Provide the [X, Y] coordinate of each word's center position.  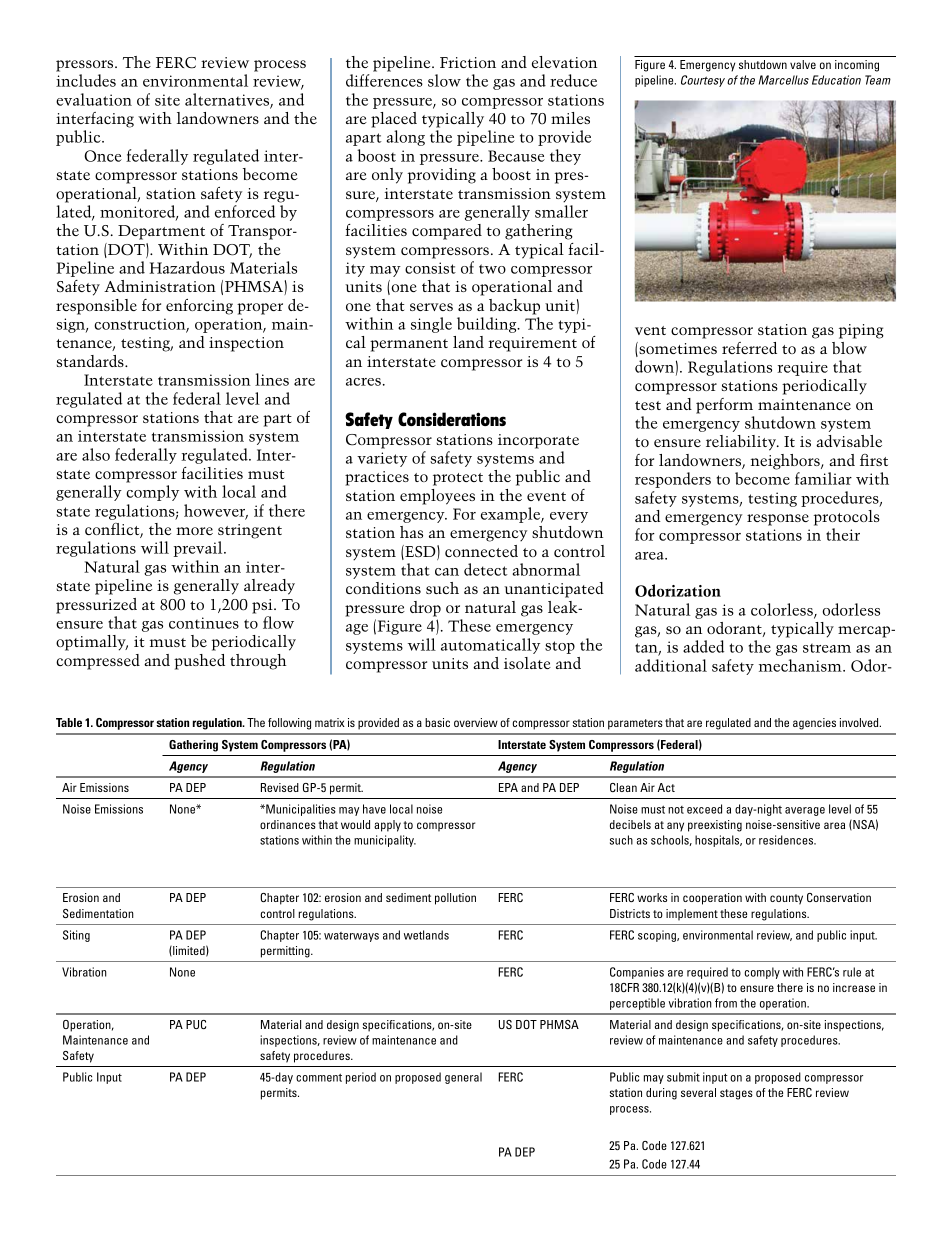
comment [319, 1077]
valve [803, 64]
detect [486, 569]
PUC [196, 1024]
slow [444, 80]
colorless [783, 610]
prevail [199, 549]
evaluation [94, 99]
